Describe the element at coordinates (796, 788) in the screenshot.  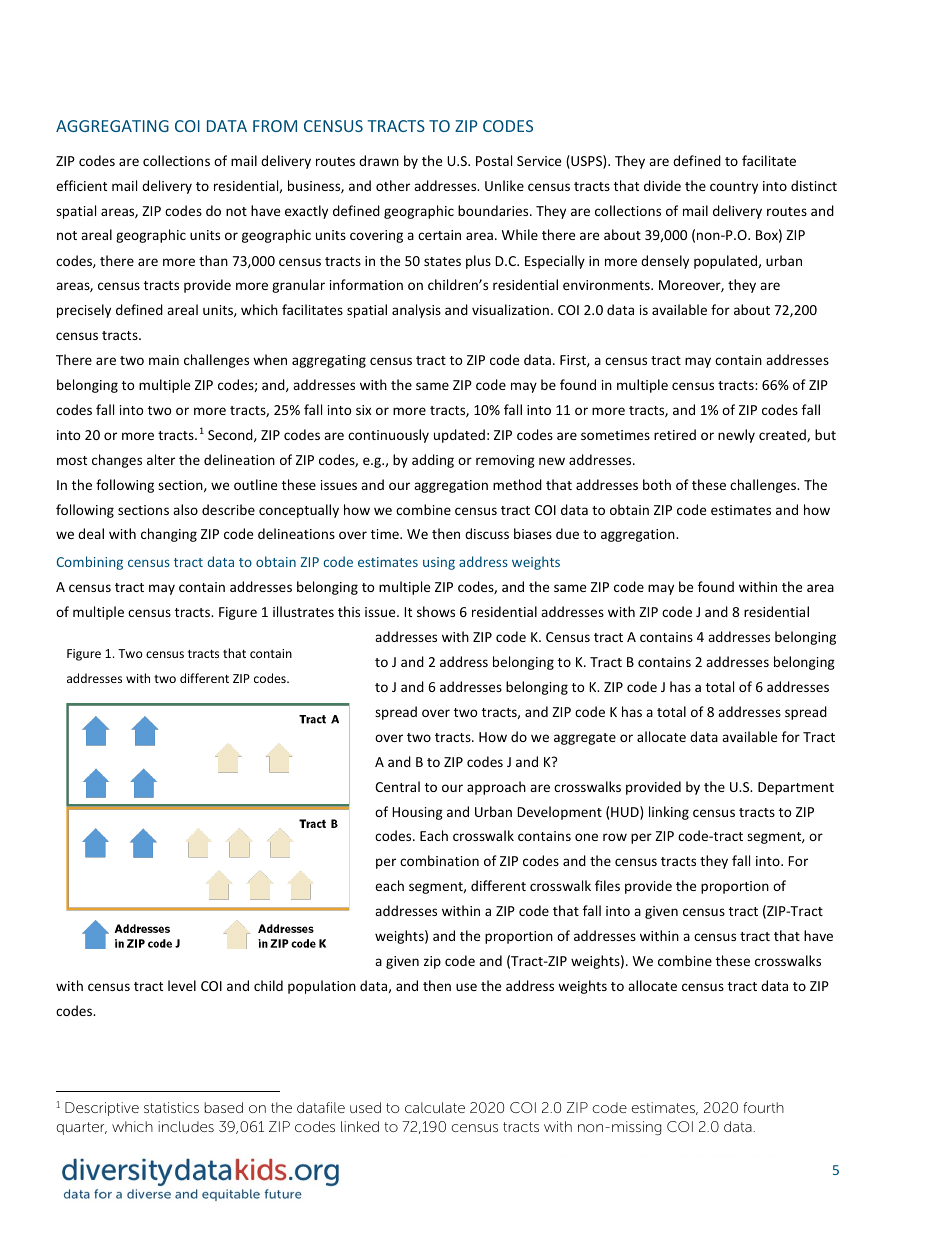
I see `Department` at that location.
